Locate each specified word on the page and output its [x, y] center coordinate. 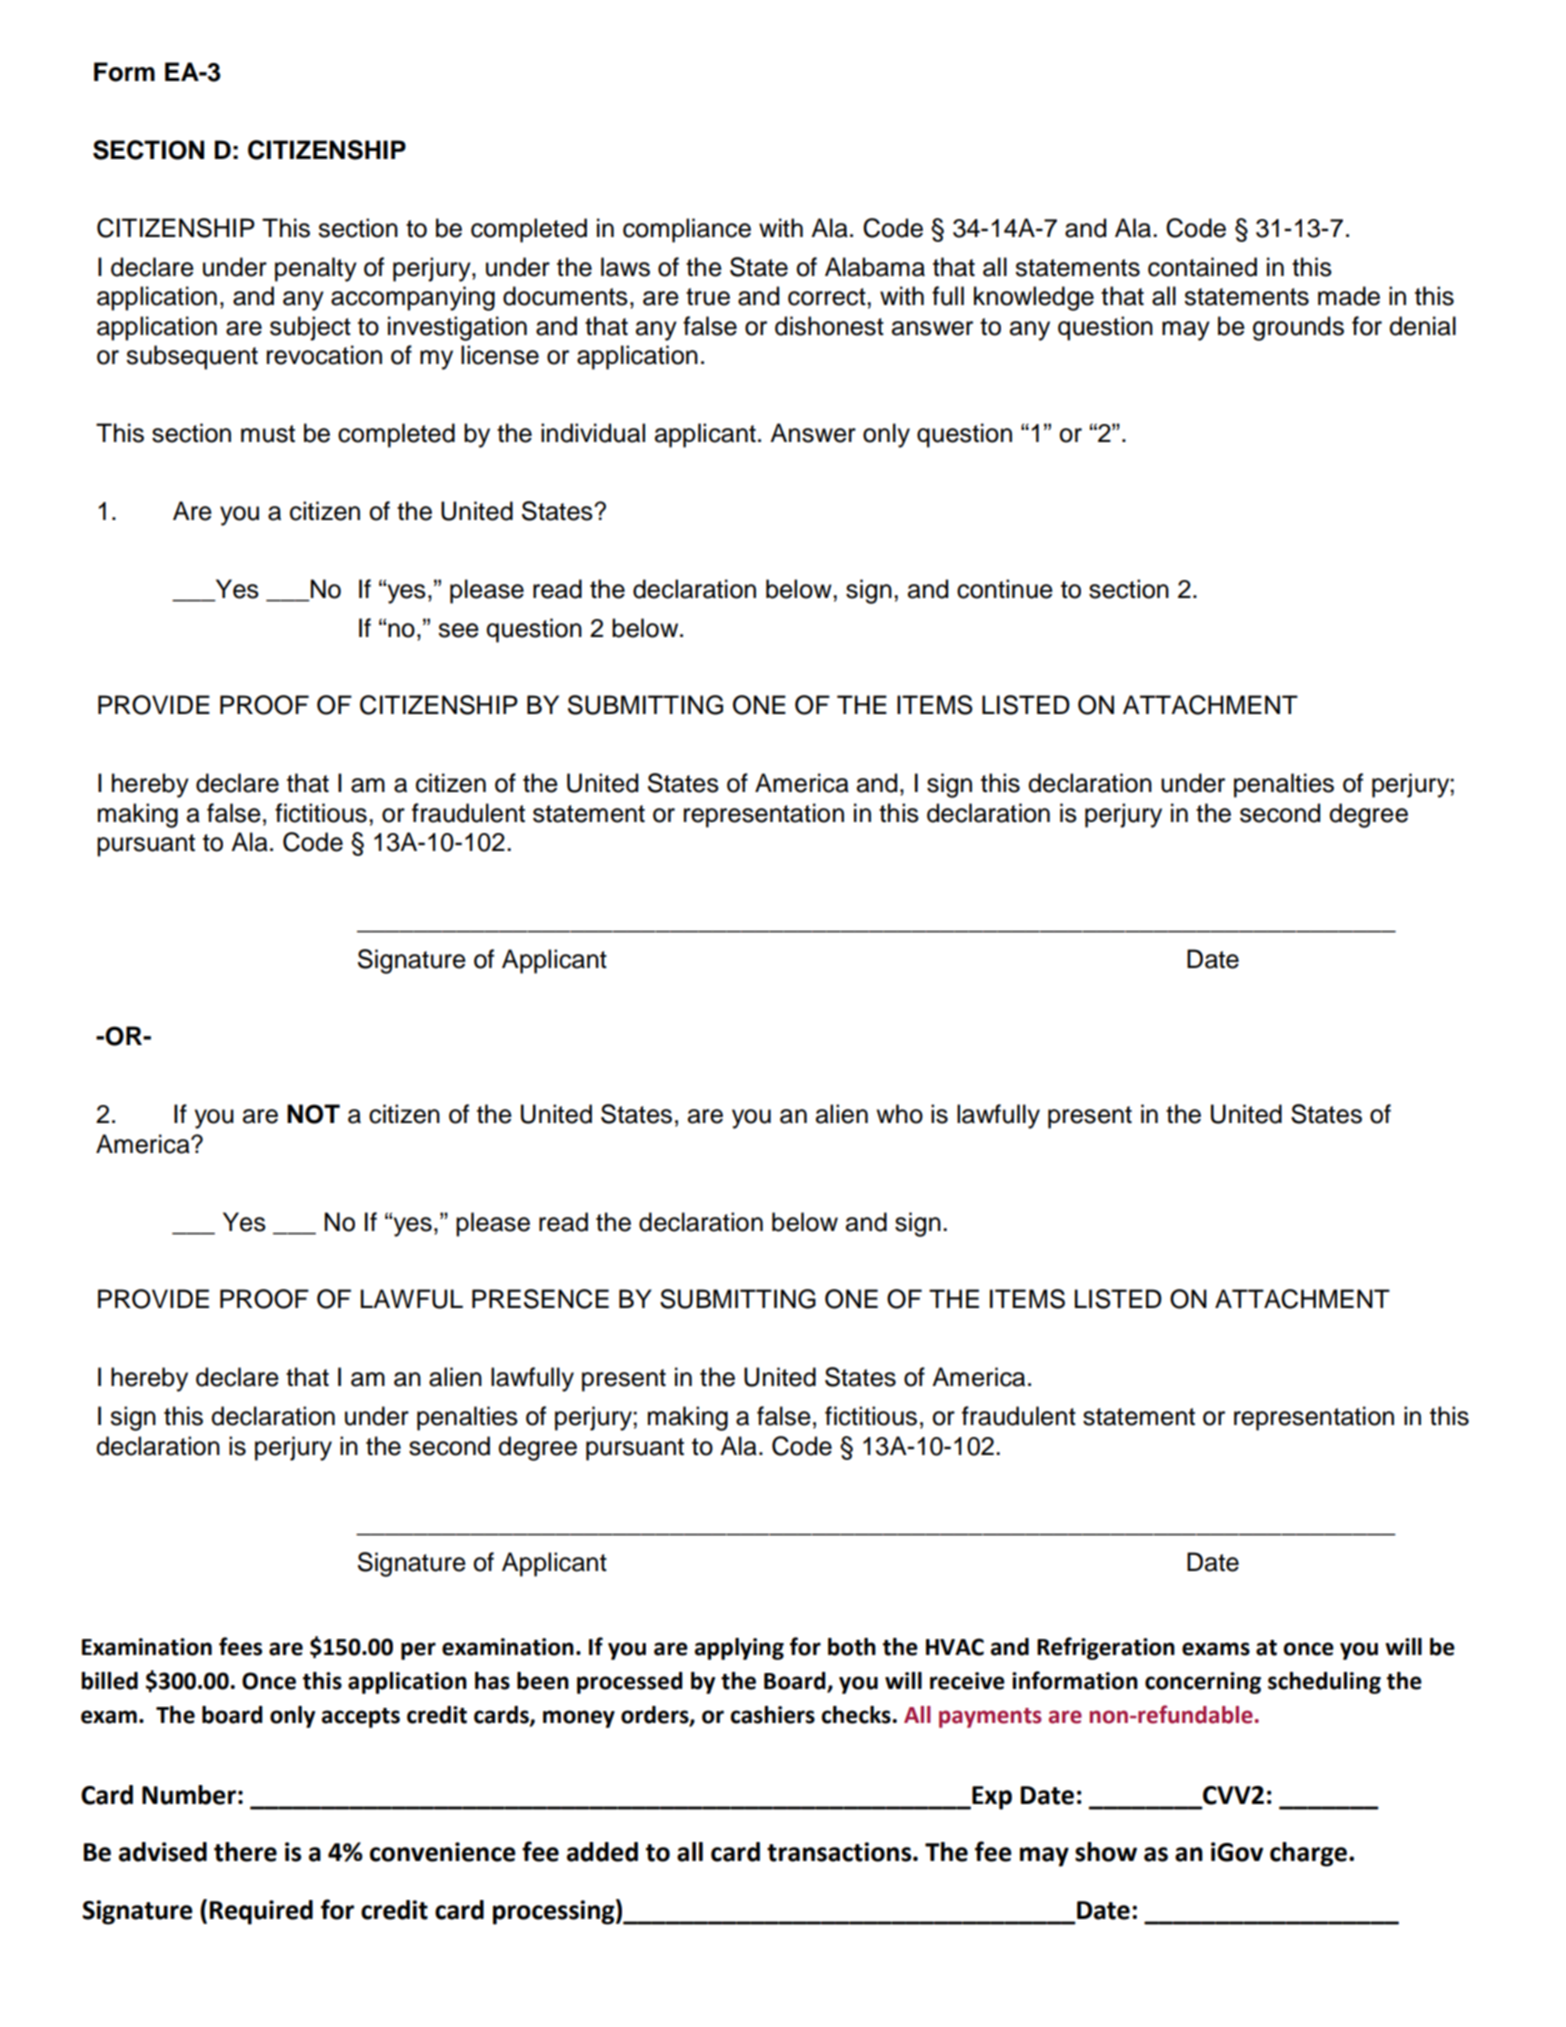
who [900, 1114]
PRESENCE [540, 1299]
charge [1308, 1854]
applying [739, 1649]
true [708, 297]
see [458, 630]
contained [1202, 267]
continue [1005, 589]
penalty [316, 269]
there [245, 1852]
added [602, 1852]
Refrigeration [1106, 1648]
